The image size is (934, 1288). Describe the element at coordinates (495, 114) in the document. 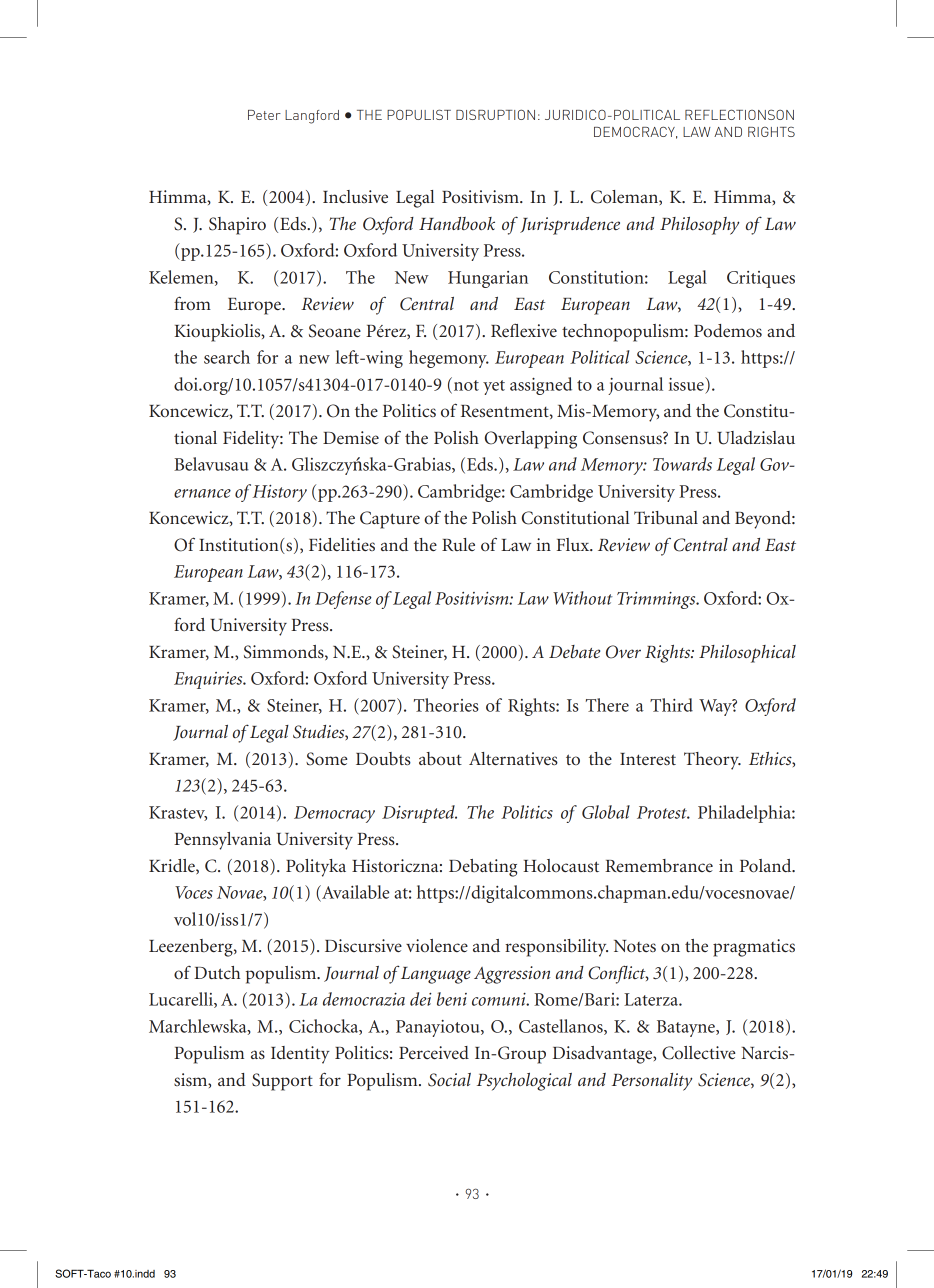

I see `DISRUPTION` at that location.
